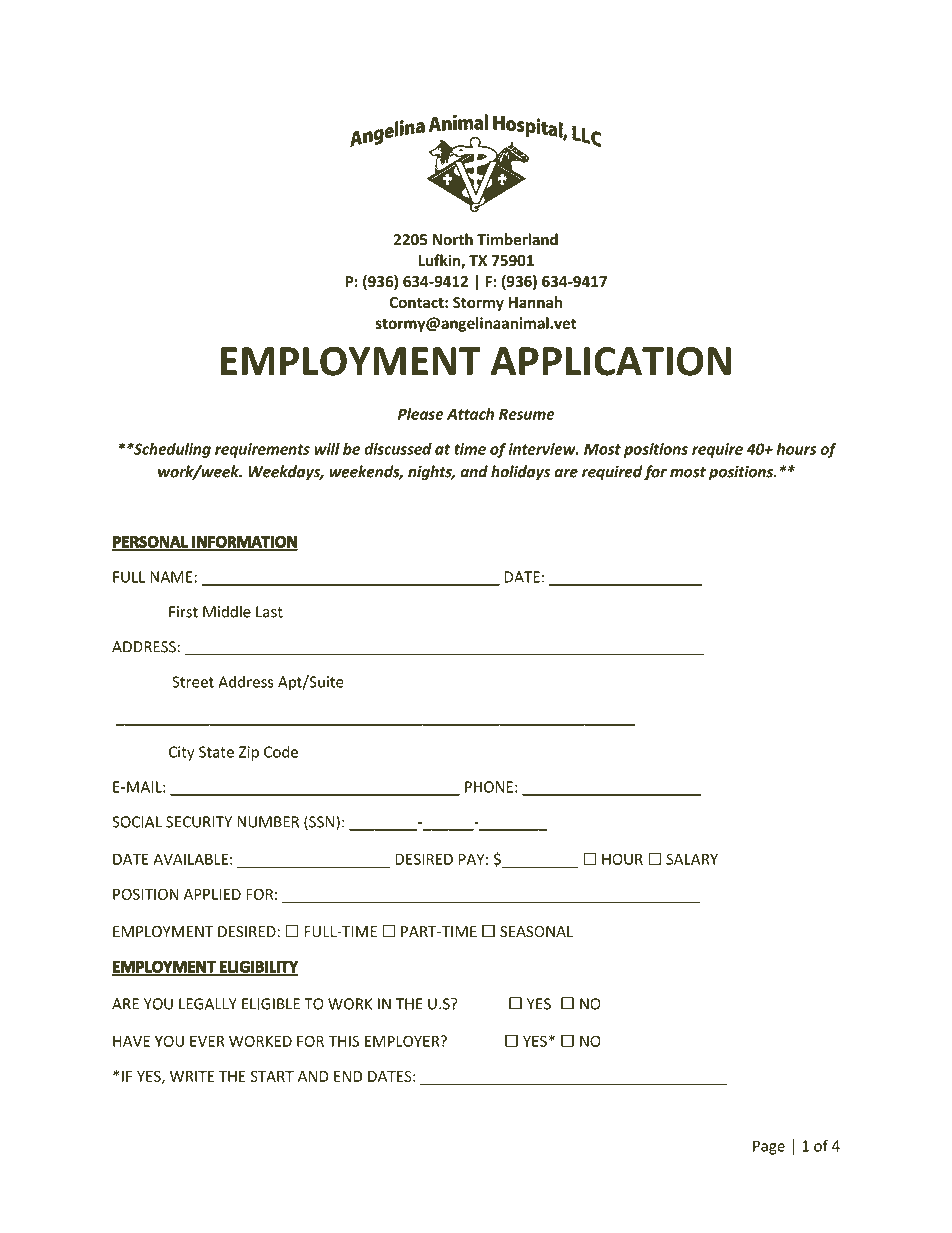 The width and height of the screenshot is (952, 1233). What do you see at coordinates (453, 239) in the screenshot?
I see `North` at bounding box center [453, 239].
